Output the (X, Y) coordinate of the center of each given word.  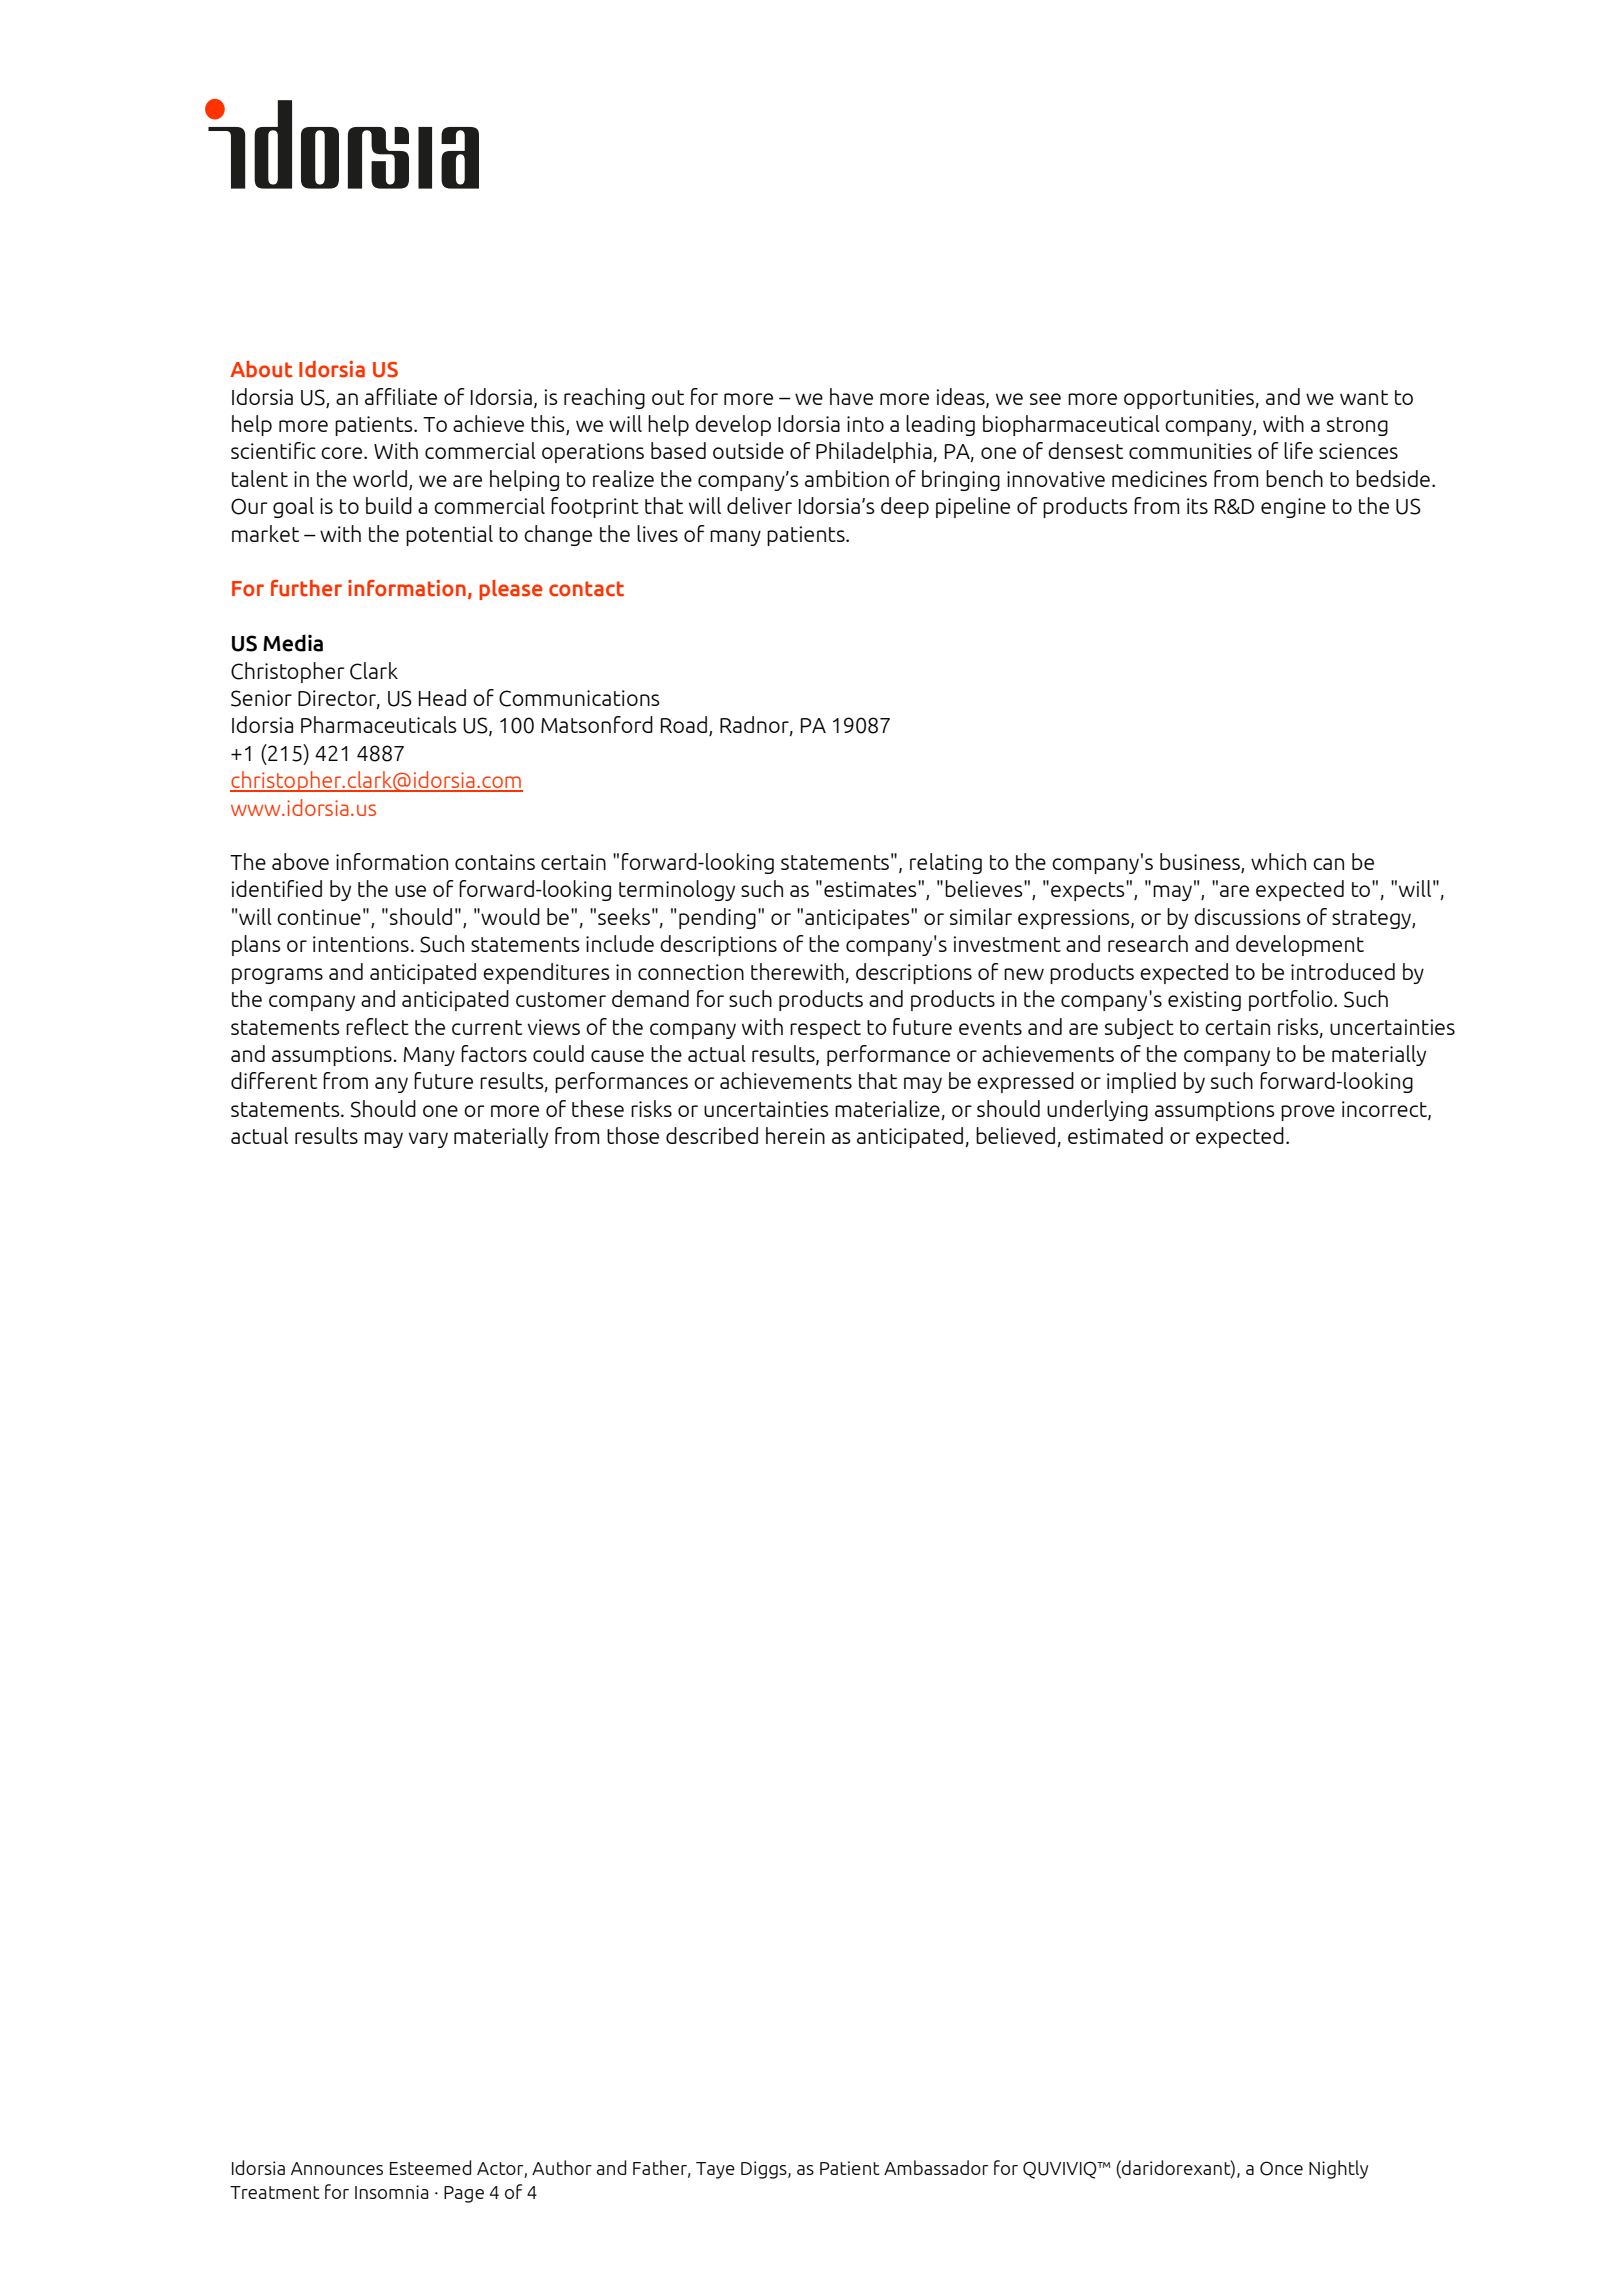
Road (684, 724)
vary (428, 1140)
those (633, 1135)
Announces (337, 2168)
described (712, 1135)
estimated (1115, 1135)
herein (795, 1135)
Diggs (765, 2170)
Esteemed (430, 2167)
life (1298, 450)
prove (1308, 1113)
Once (1281, 2168)
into (865, 424)
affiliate (401, 396)
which (1278, 861)
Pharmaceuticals (378, 724)
